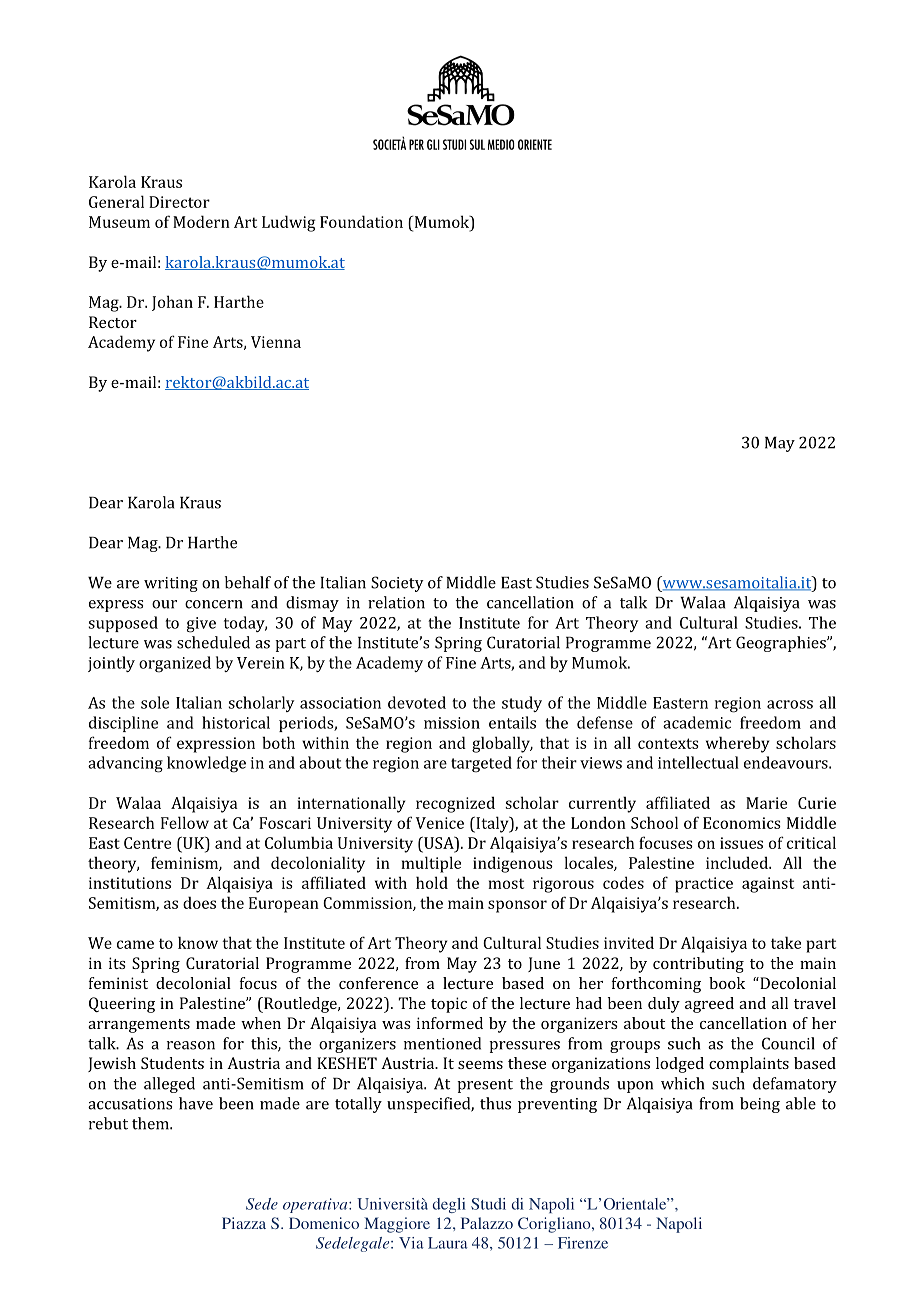 The image size is (924, 1308). What do you see at coordinates (397, 584) in the screenshot?
I see `Society` at bounding box center [397, 584].
